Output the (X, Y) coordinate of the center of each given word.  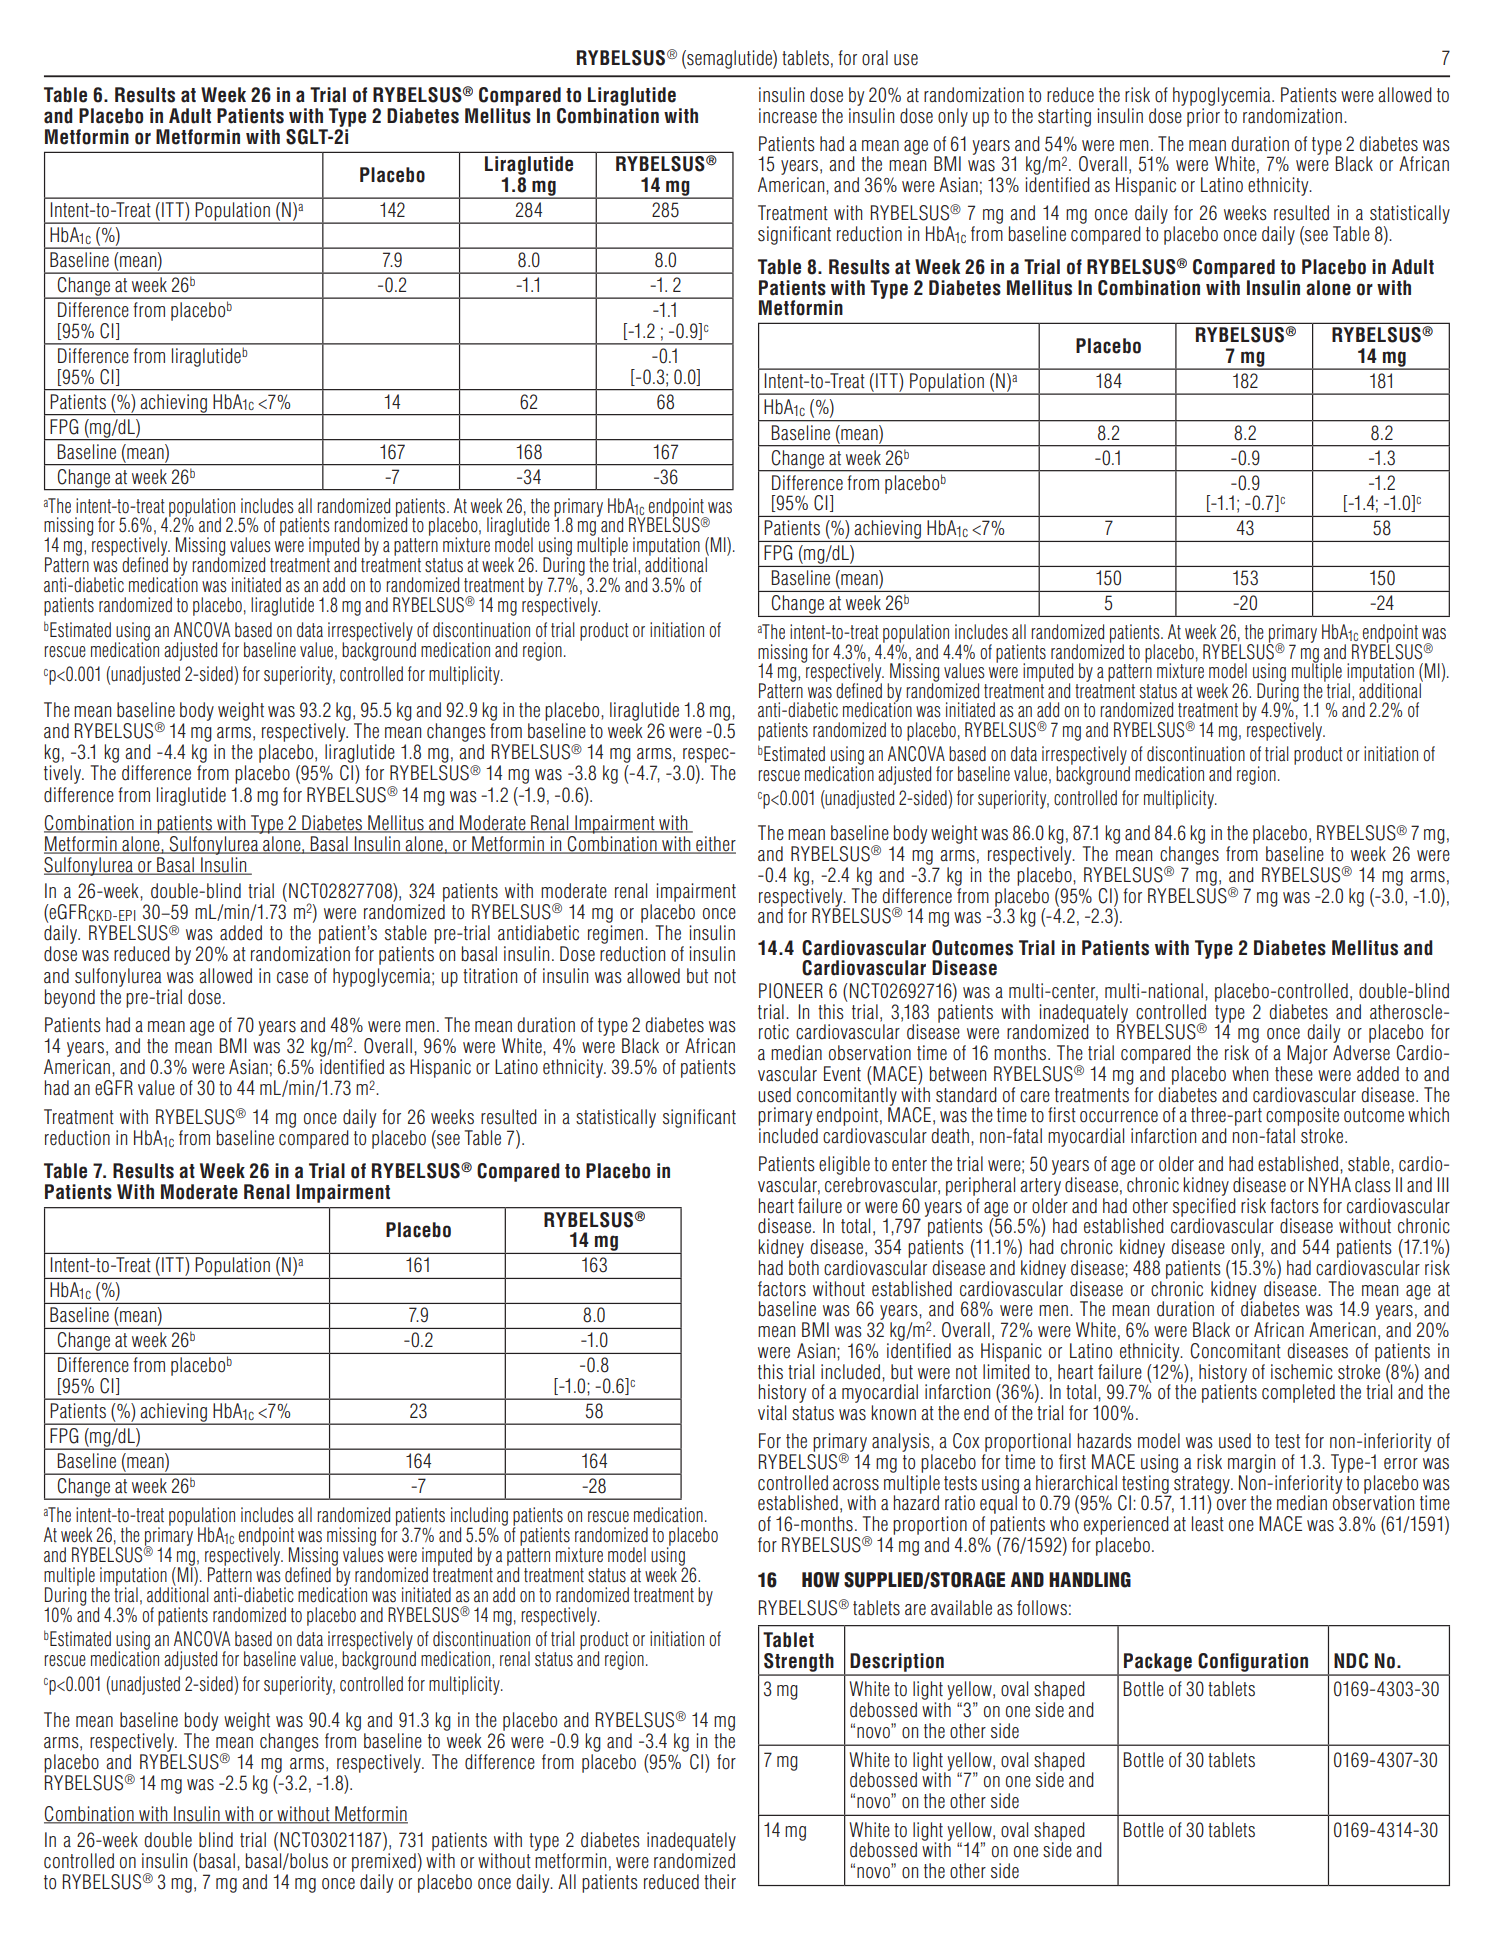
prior (1203, 117)
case (292, 978)
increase (788, 116)
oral (875, 58)
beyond (70, 998)
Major (1307, 1054)
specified (1204, 1207)
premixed (384, 1862)
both (804, 1268)
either (715, 845)
